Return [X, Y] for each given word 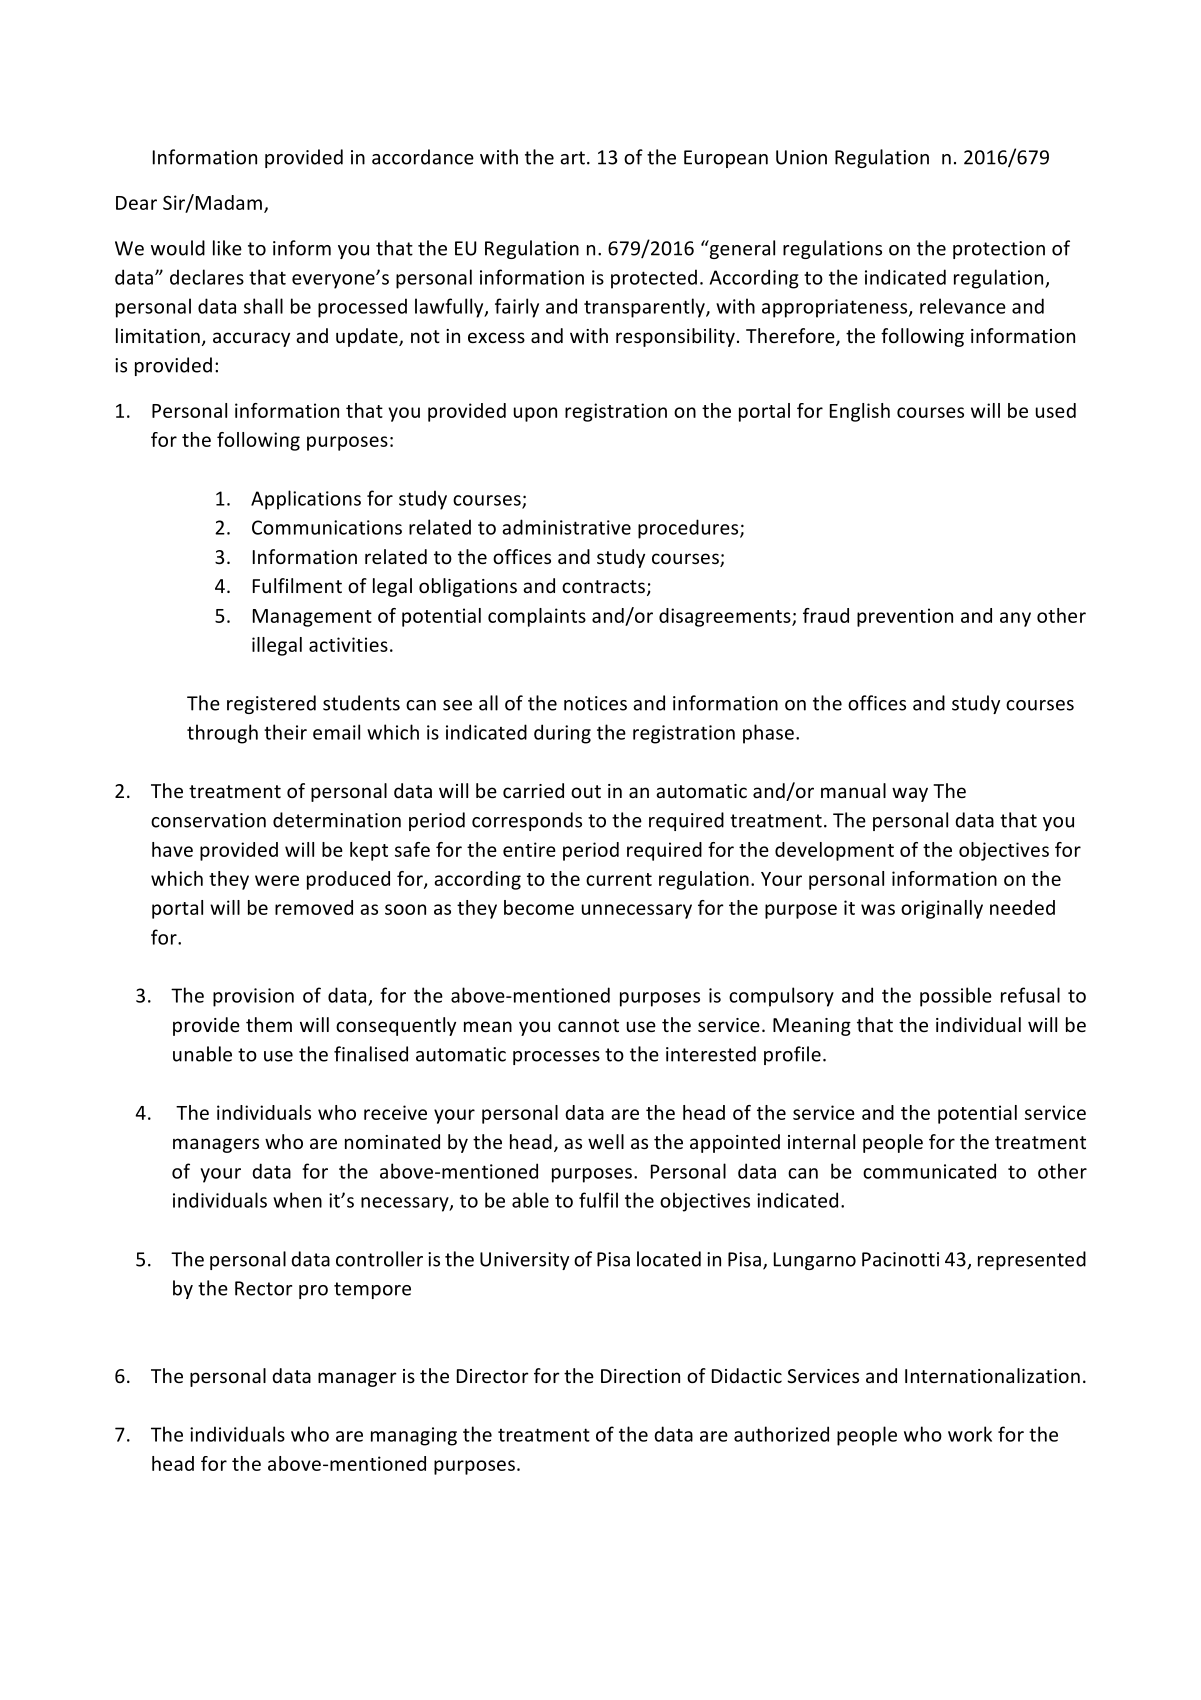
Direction [640, 1376]
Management [312, 618]
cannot [588, 1025]
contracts [603, 586]
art [572, 158]
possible [956, 997]
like [227, 248]
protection [999, 250]
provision [253, 997]
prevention [905, 617]
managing [414, 1436]
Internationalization [992, 1375]
